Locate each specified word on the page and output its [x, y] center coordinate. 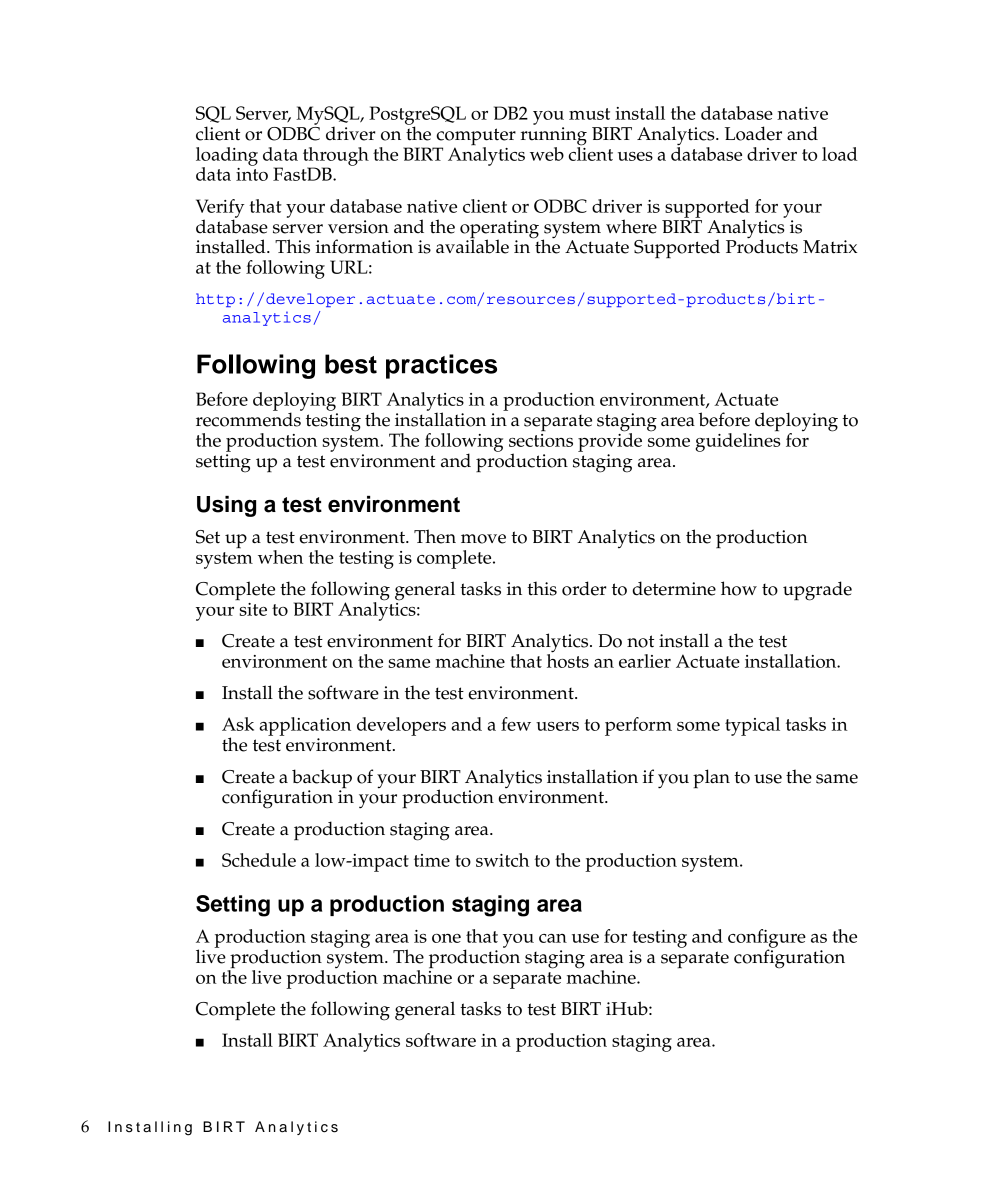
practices [441, 366]
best [351, 364]
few [516, 724]
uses [635, 156]
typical [752, 726]
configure [767, 939]
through [336, 157]
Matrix [830, 247]
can [553, 938]
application [305, 726]
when [280, 557]
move [483, 539]
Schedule [259, 860]
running [554, 136]
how [739, 588]
